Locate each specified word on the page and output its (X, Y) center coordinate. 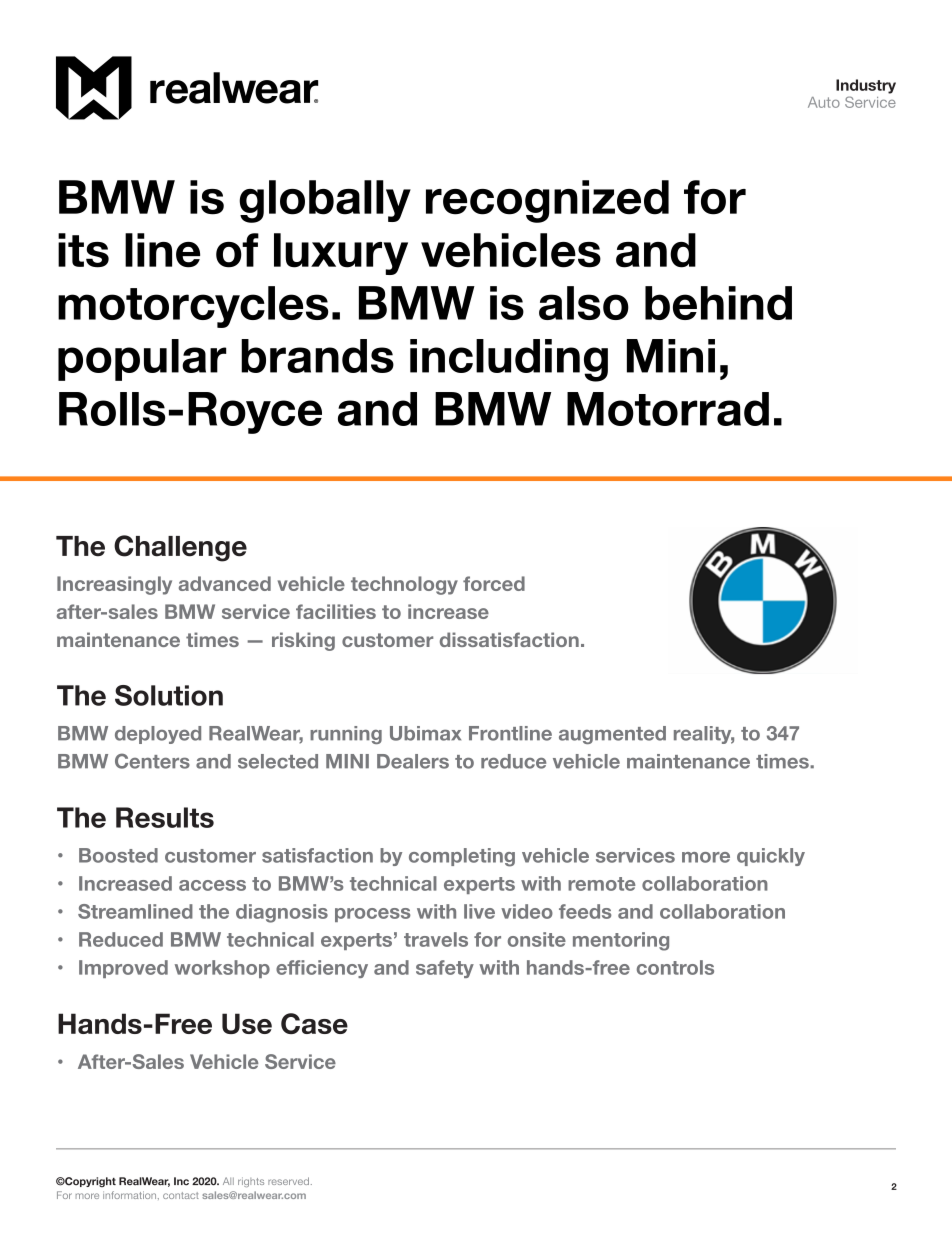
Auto (824, 102)
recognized (547, 201)
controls (675, 967)
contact (181, 1195)
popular (142, 360)
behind (718, 303)
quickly (771, 857)
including (509, 360)
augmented (612, 735)
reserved (288, 1181)
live (479, 911)
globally (325, 201)
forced (494, 583)
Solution (169, 695)
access (212, 885)
